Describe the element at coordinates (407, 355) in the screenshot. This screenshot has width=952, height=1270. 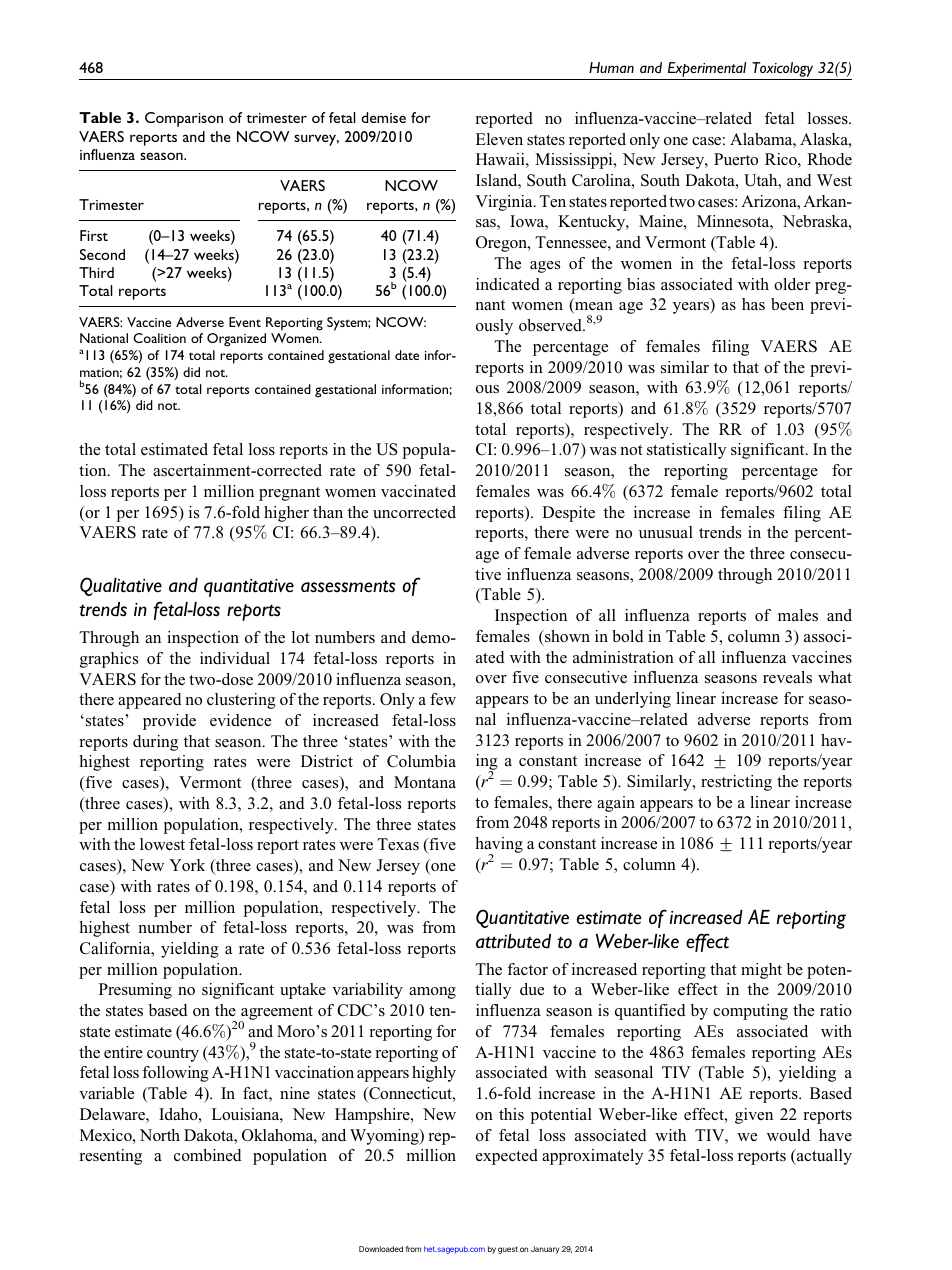
I see `date` at that location.
